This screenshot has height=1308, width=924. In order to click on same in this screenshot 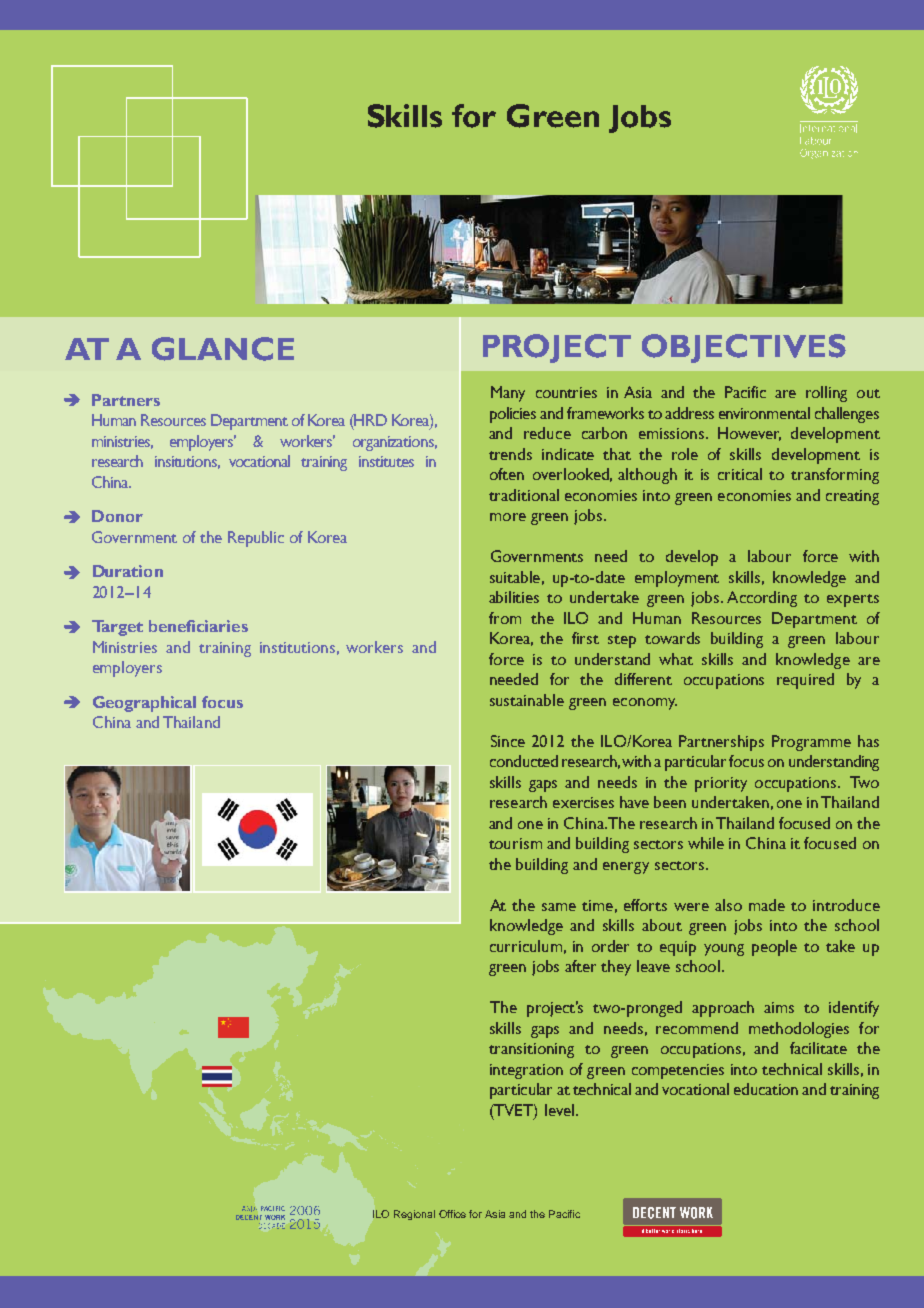, I will do `click(559, 907)`.
